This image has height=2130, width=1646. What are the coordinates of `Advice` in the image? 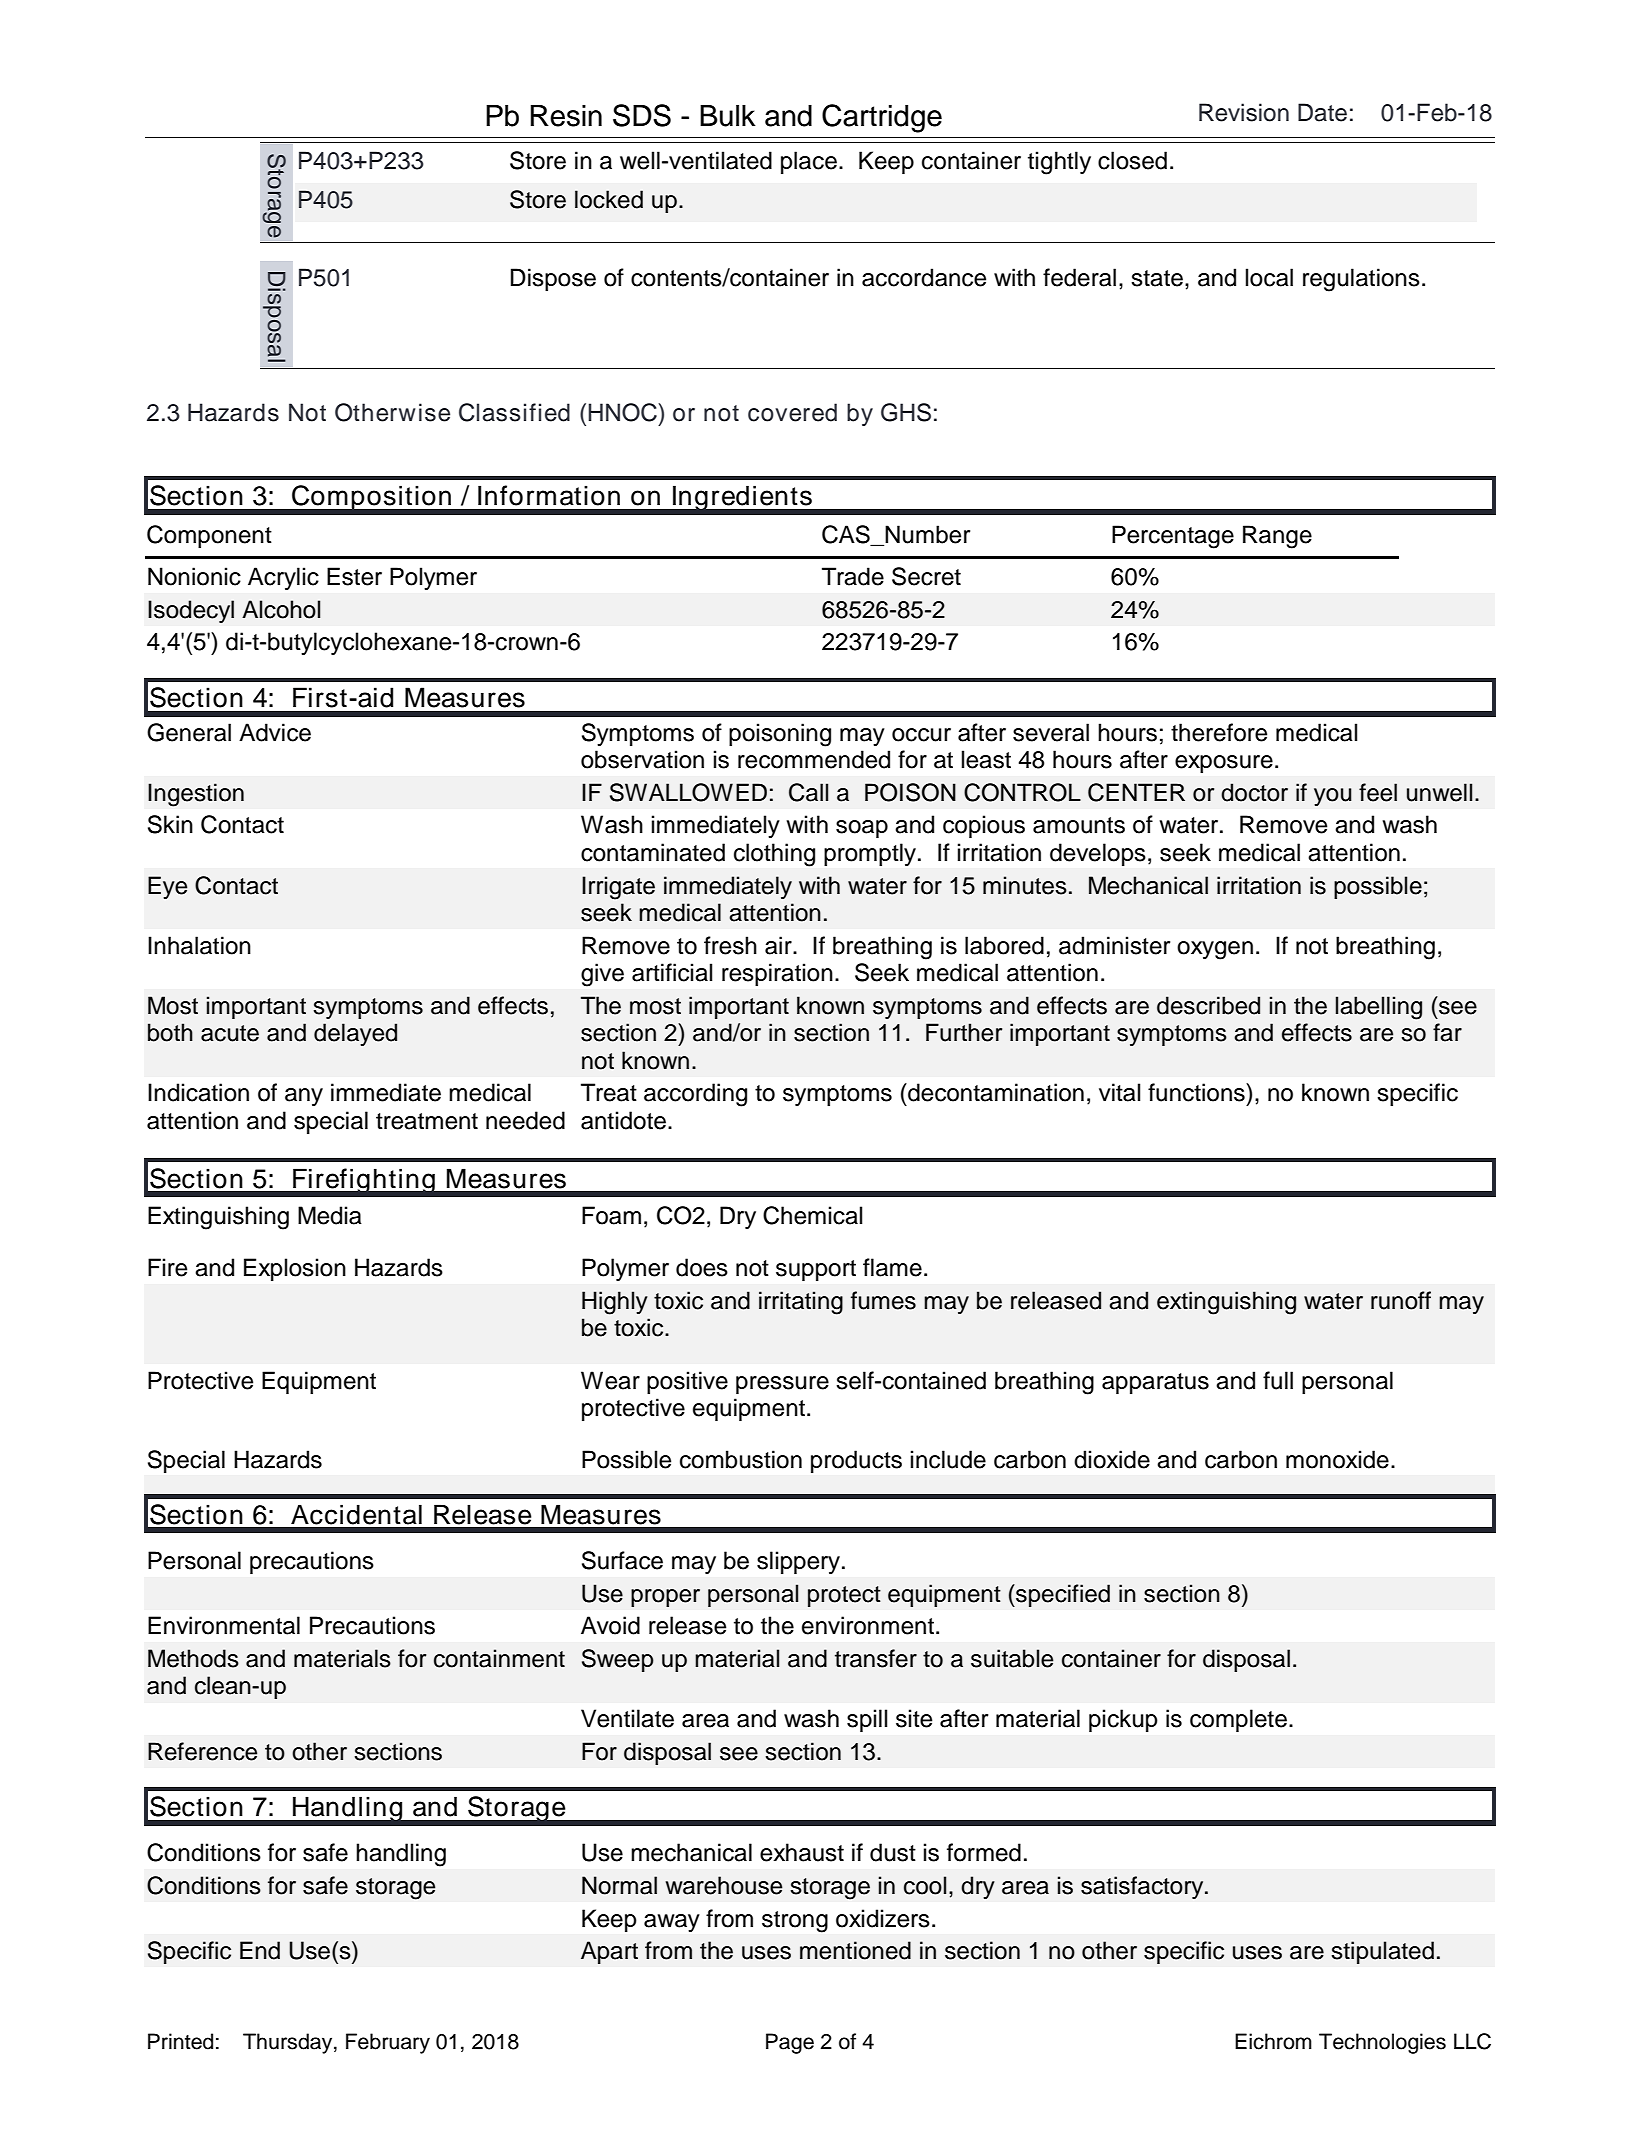 It's located at (275, 732).
